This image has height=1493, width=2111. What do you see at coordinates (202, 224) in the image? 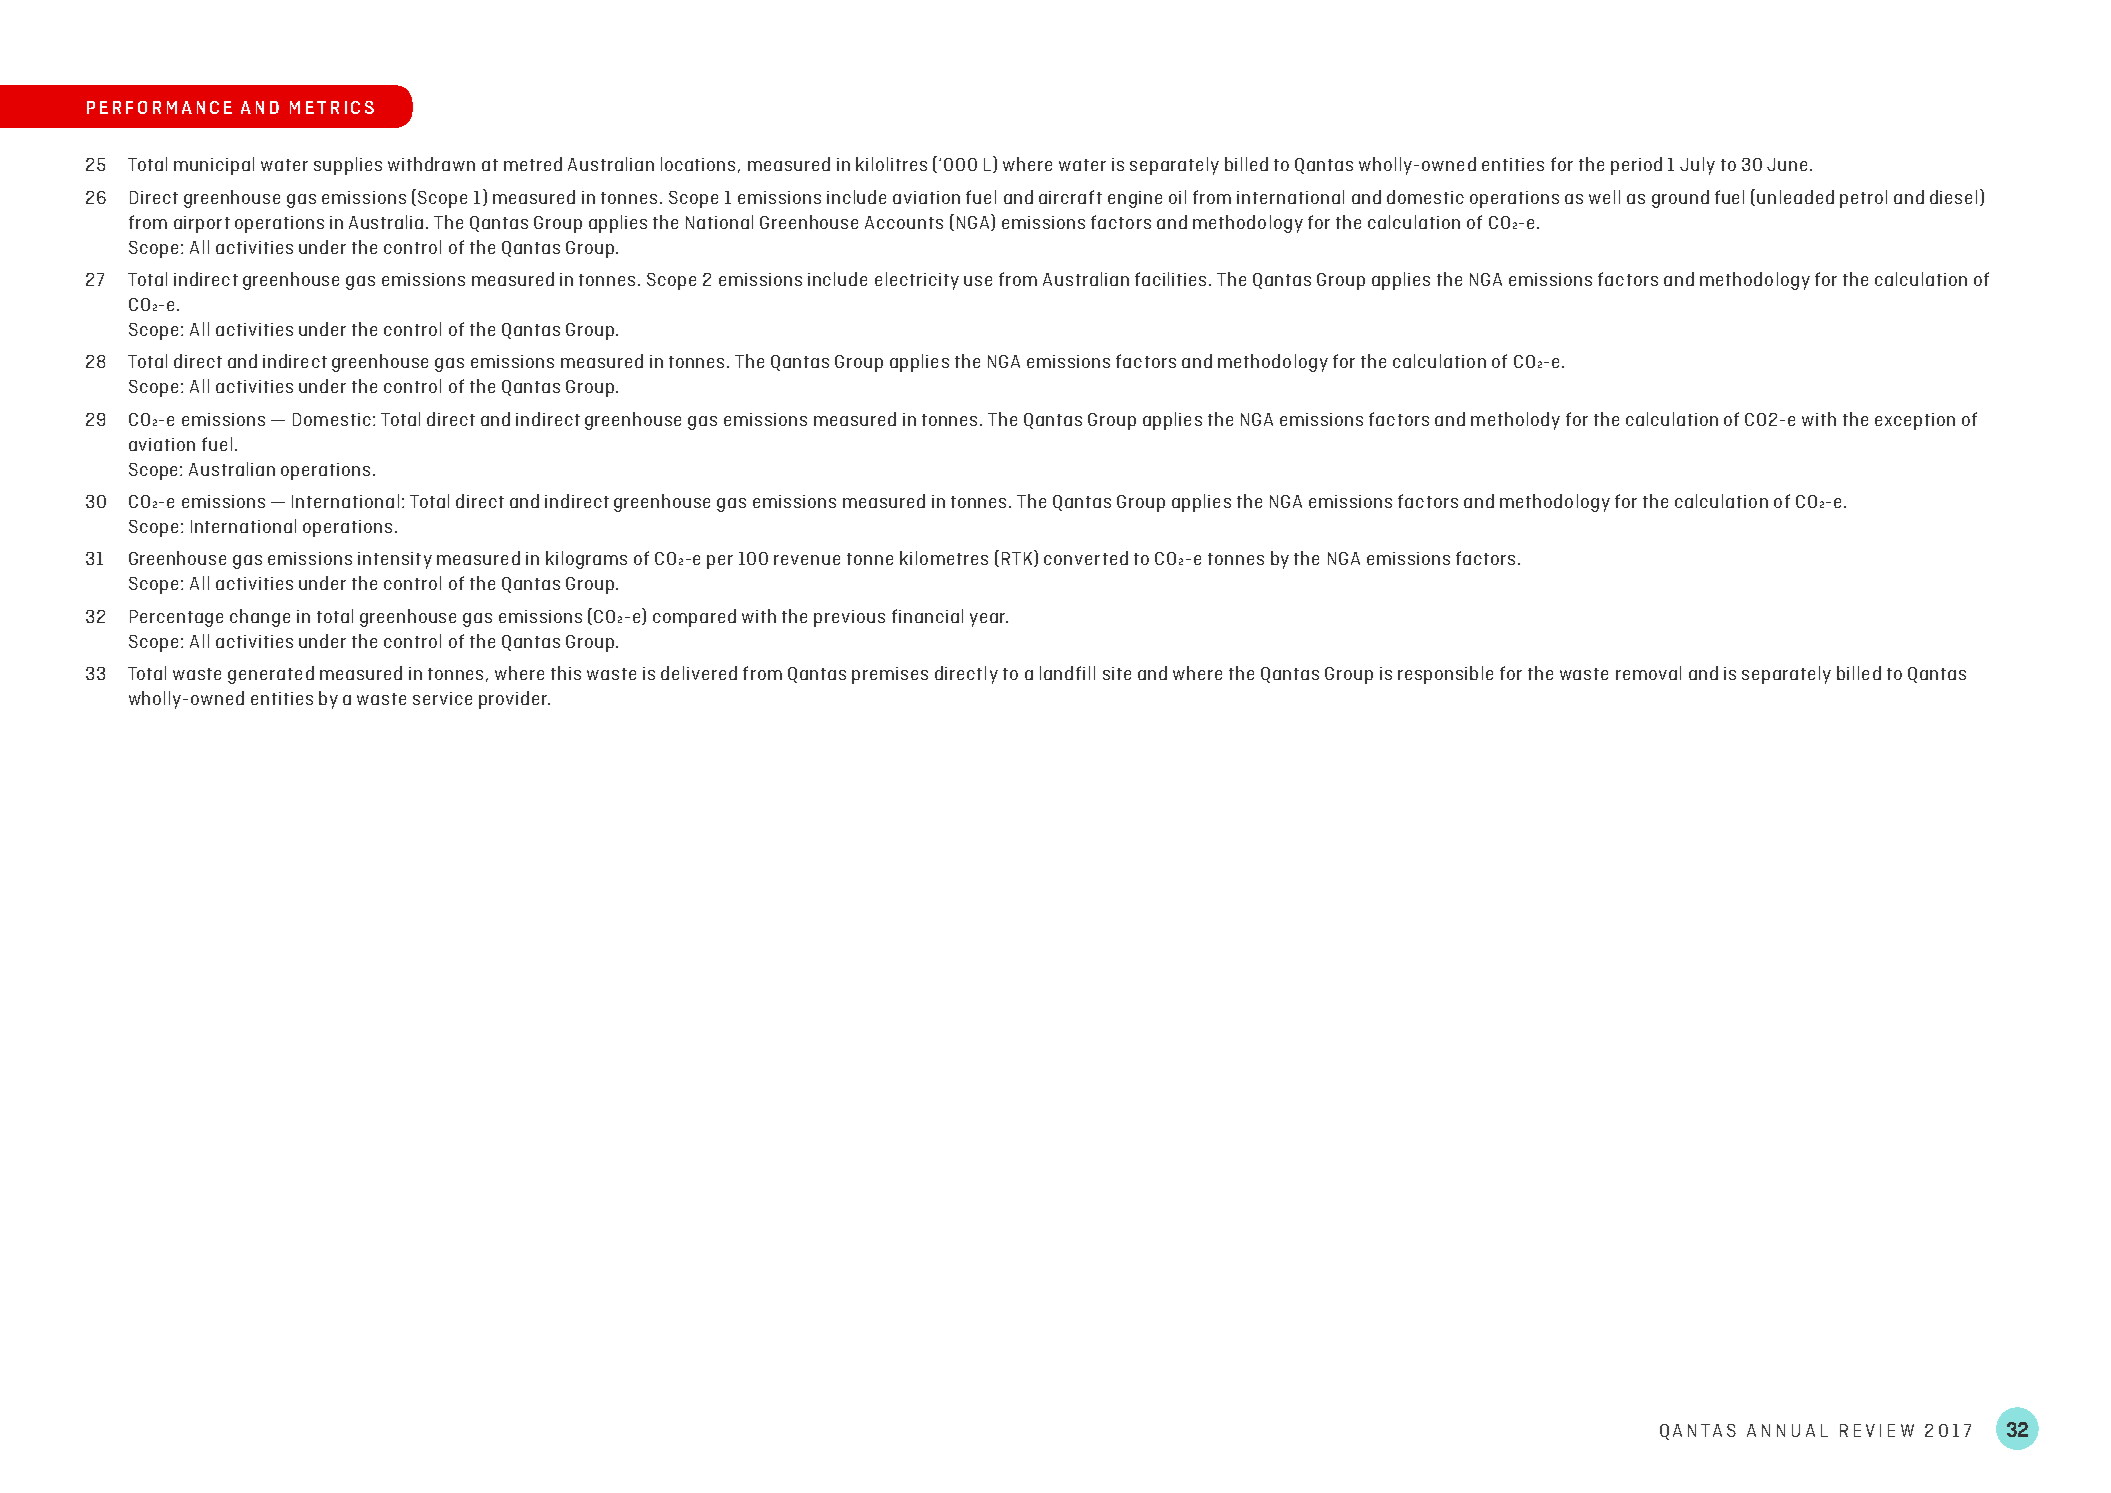
I see `airport` at bounding box center [202, 224].
